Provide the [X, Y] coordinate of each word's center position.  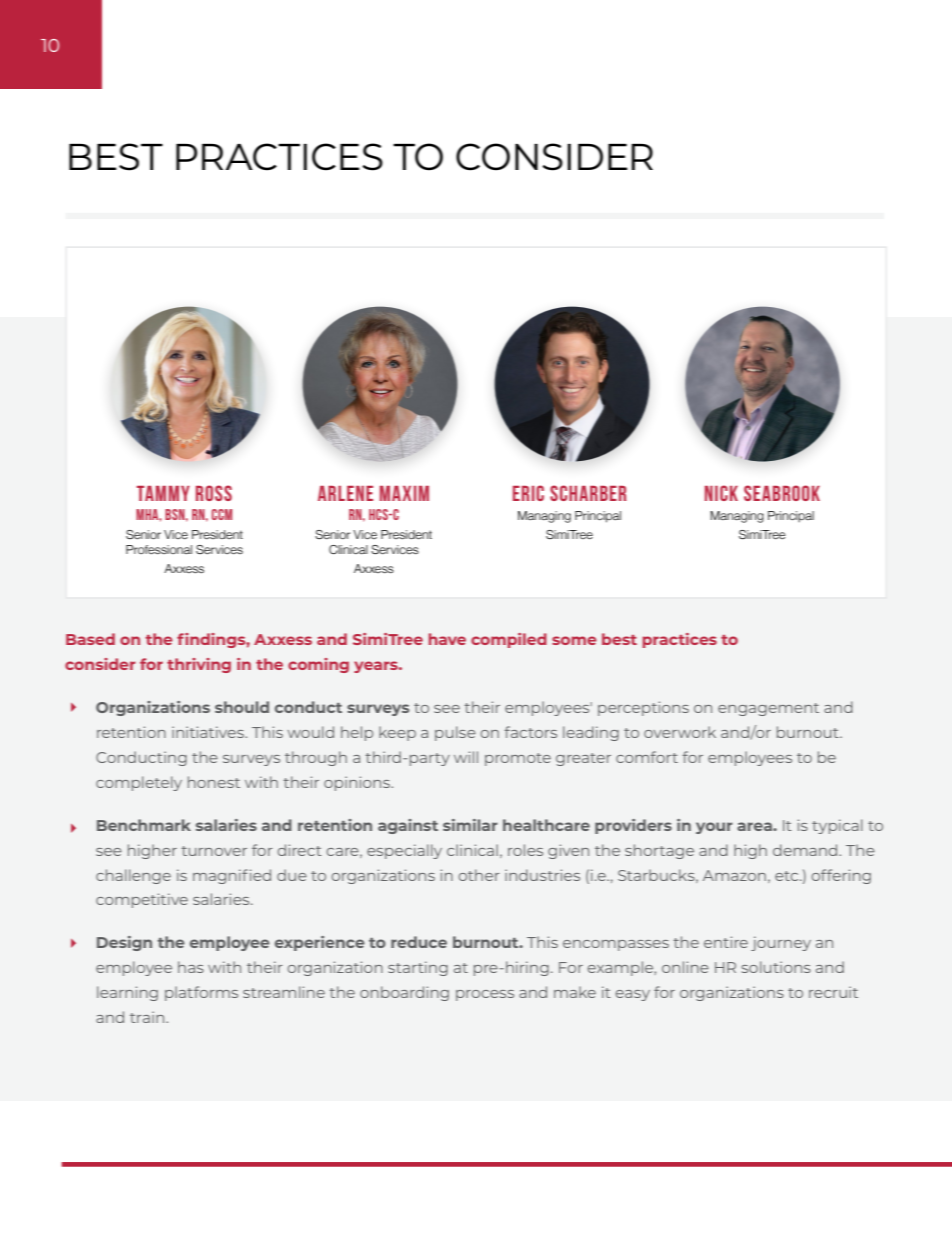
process [485, 995]
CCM [222, 514]
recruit [833, 992]
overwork [680, 732]
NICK [721, 493]
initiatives [209, 732]
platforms [201, 993]
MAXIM [404, 493]
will [466, 757]
